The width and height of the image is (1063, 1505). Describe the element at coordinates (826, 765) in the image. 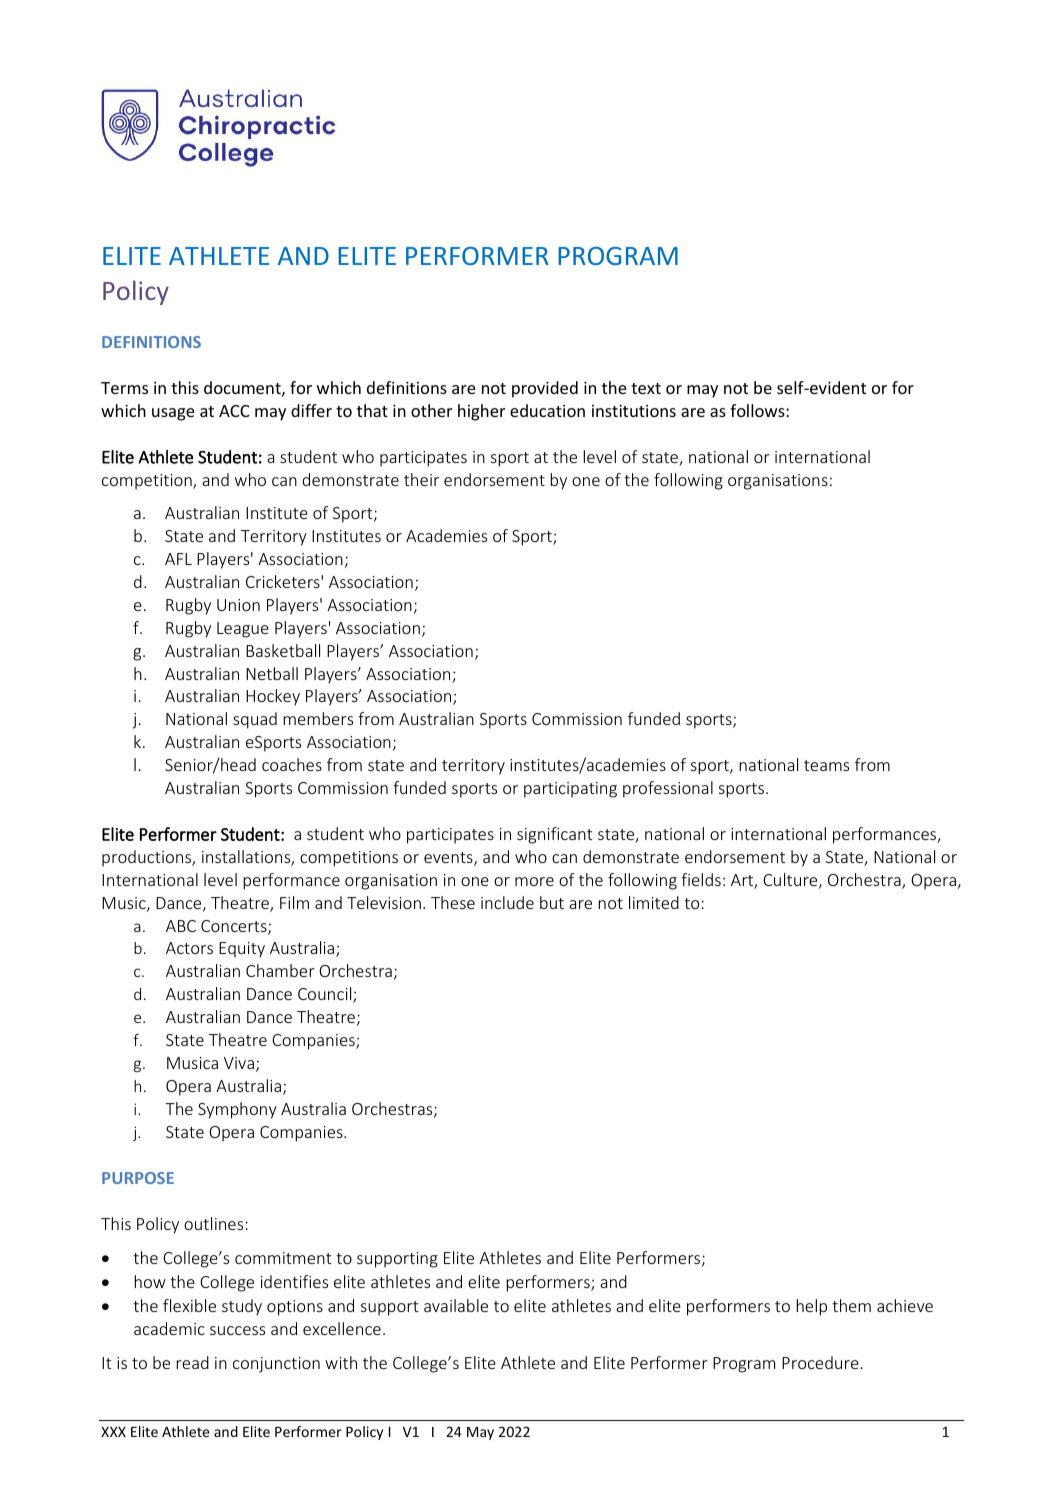

I see `teams` at that location.
